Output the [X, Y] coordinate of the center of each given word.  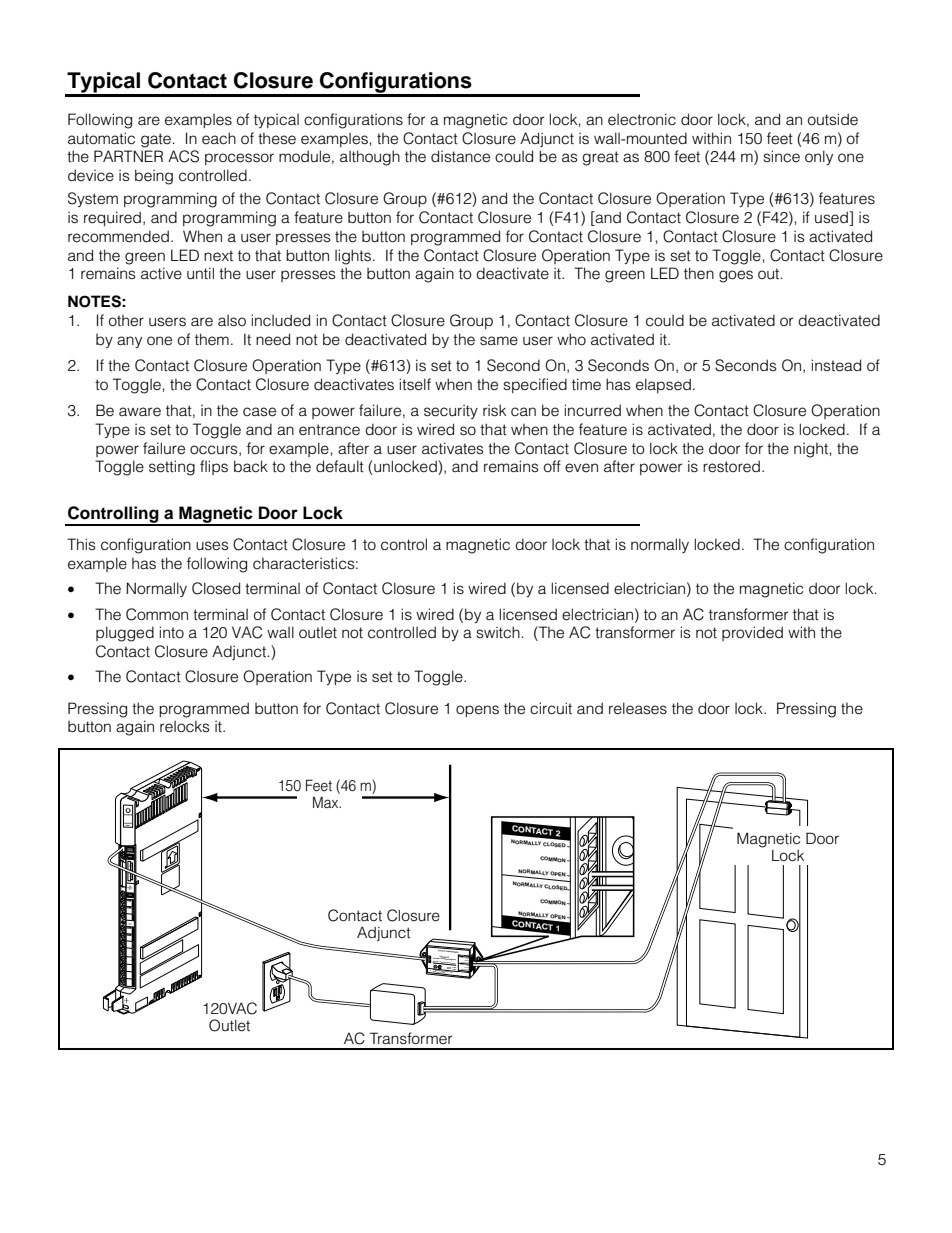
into [171, 632]
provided [752, 633]
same [499, 341]
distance [460, 156]
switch [499, 632]
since [782, 156]
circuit [551, 708]
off [552, 466]
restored [731, 466]
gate [157, 140]
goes [736, 276]
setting [172, 468]
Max [327, 802]
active [161, 273]
